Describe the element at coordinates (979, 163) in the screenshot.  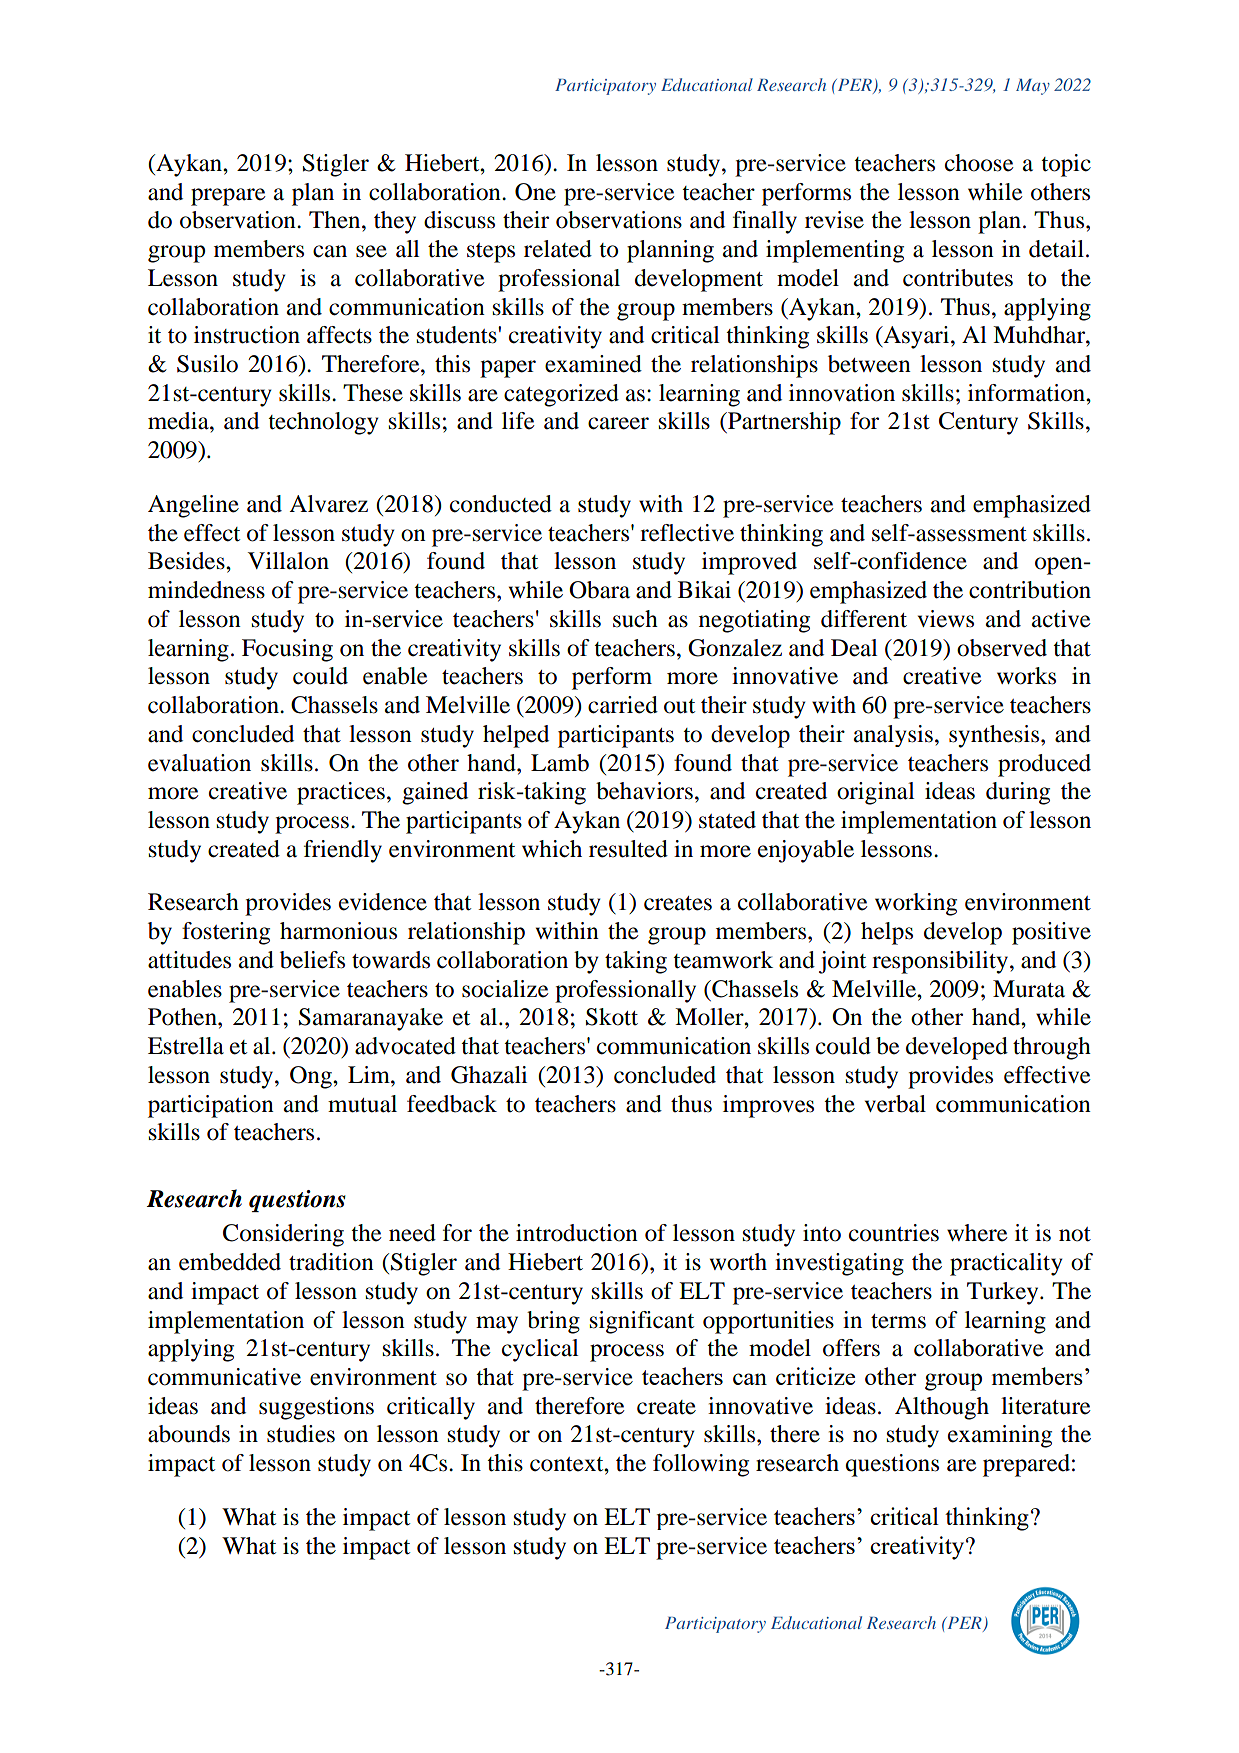
I see `choose` at that location.
